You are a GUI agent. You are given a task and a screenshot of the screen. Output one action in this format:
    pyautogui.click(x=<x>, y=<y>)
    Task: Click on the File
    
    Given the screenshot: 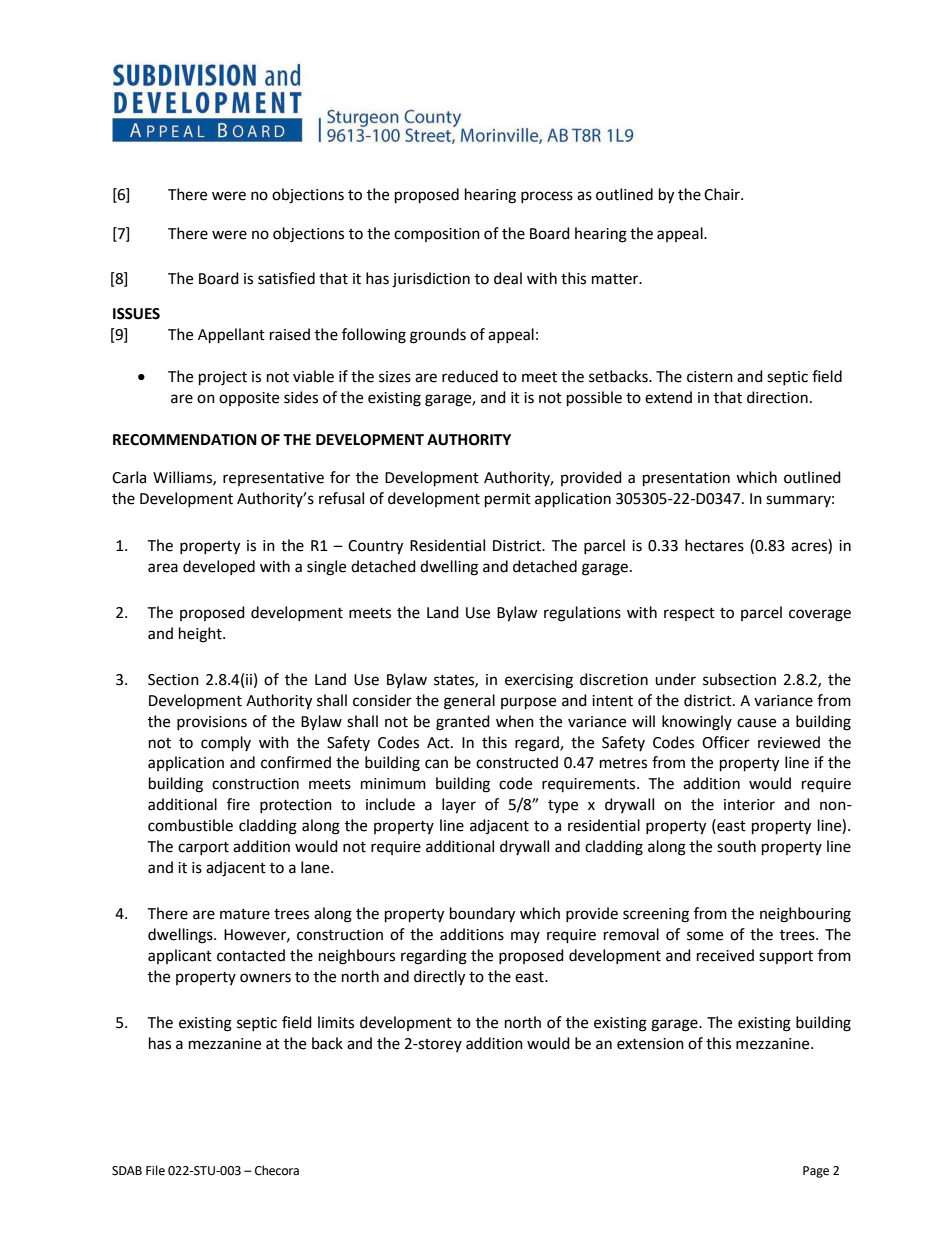 What is the action you would take?
    pyautogui.click(x=155, y=1170)
